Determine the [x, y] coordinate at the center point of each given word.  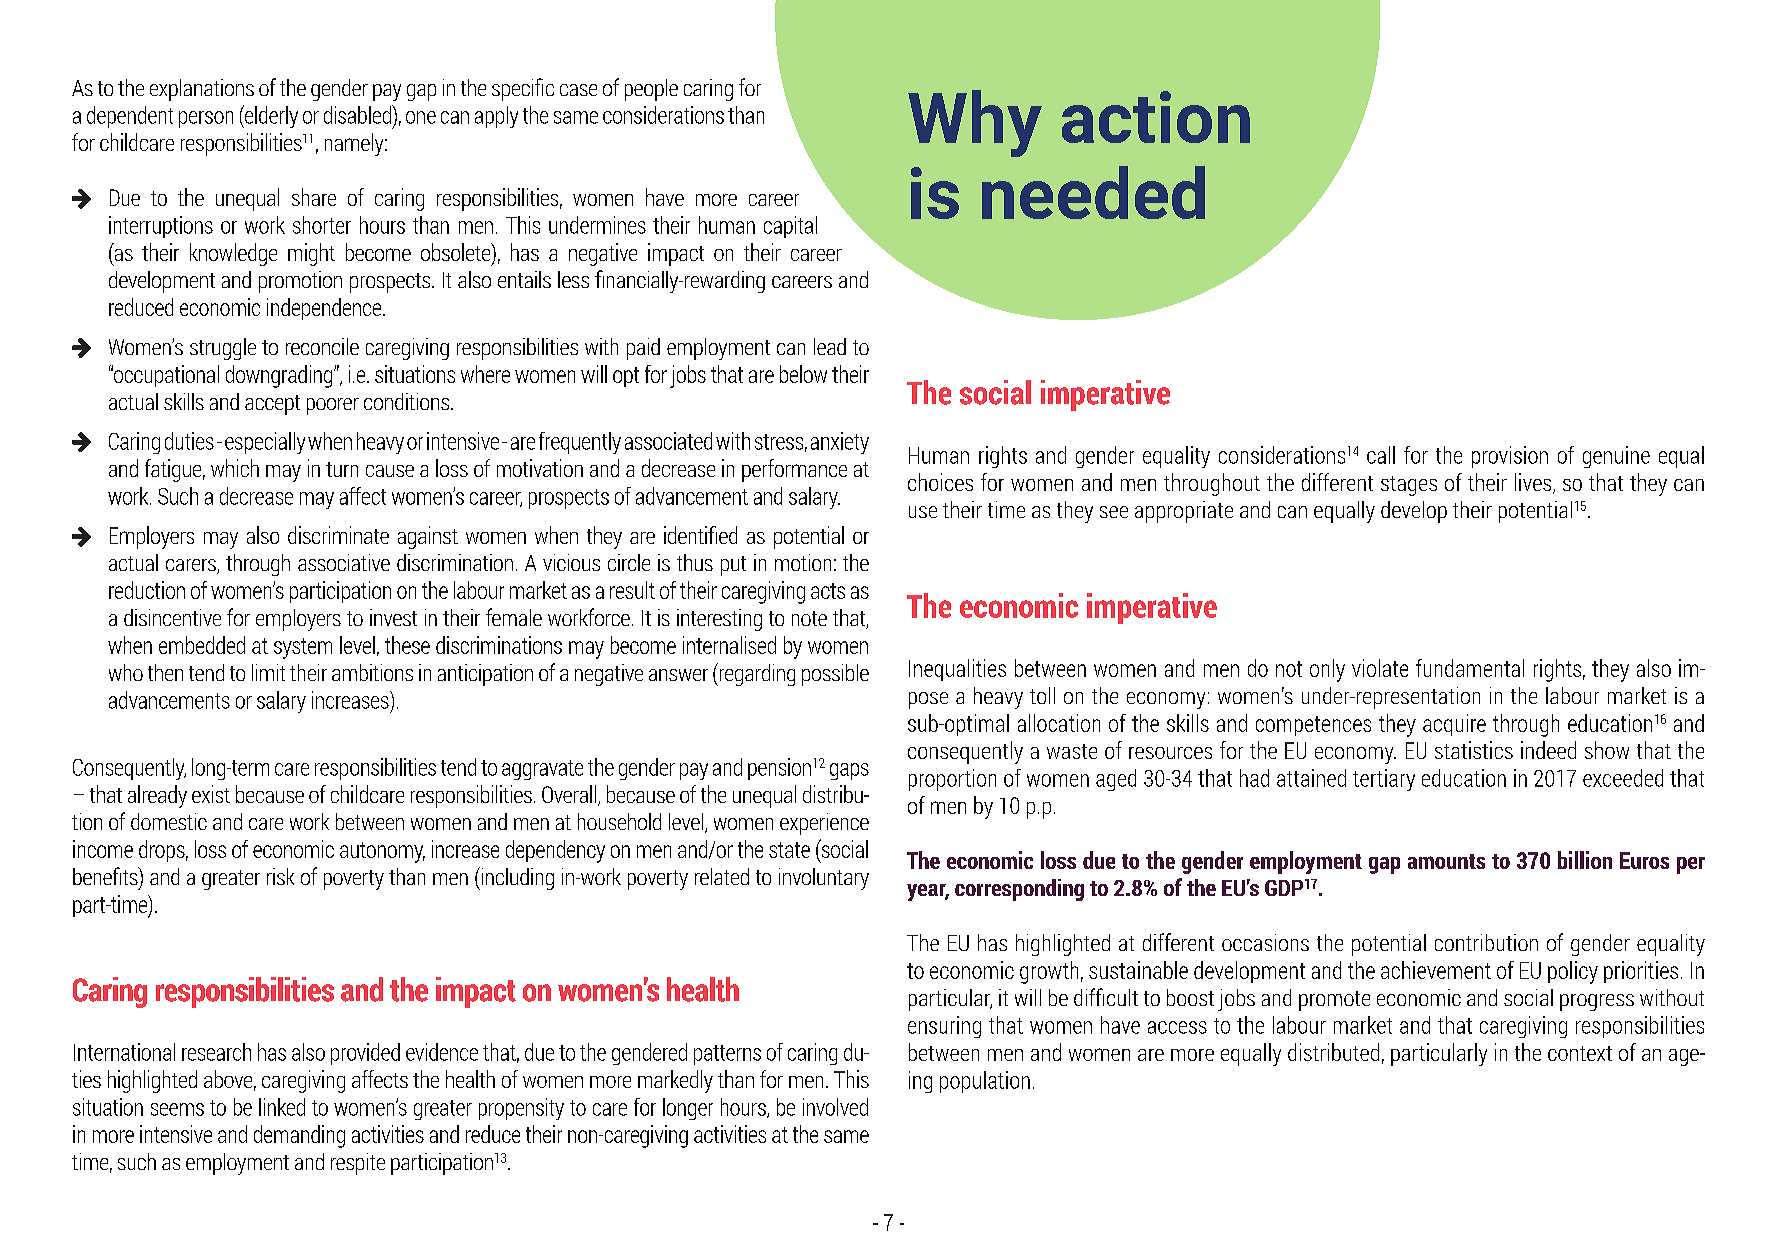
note [809, 618]
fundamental [1470, 668]
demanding [299, 1136]
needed [1093, 192]
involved [835, 1107]
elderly [270, 116]
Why [975, 123]
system [303, 648]
